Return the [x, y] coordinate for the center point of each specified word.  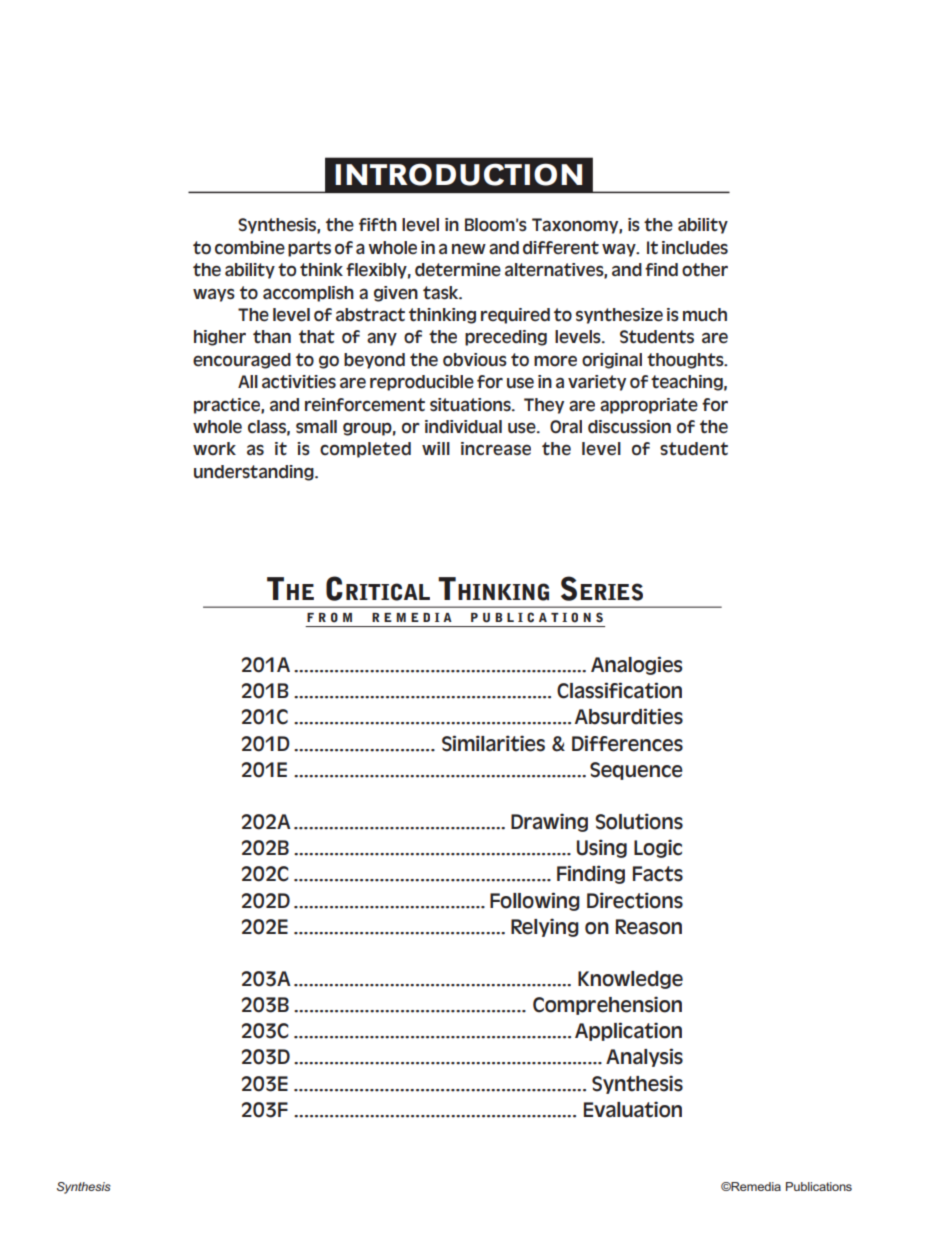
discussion [629, 427]
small [316, 427]
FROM [329, 617]
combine [250, 248]
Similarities [493, 743]
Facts [658, 874]
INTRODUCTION [458, 174]
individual [463, 427]
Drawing [549, 822]
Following [535, 901]
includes [695, 248]
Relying [545, 927]
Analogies [636, 665]
